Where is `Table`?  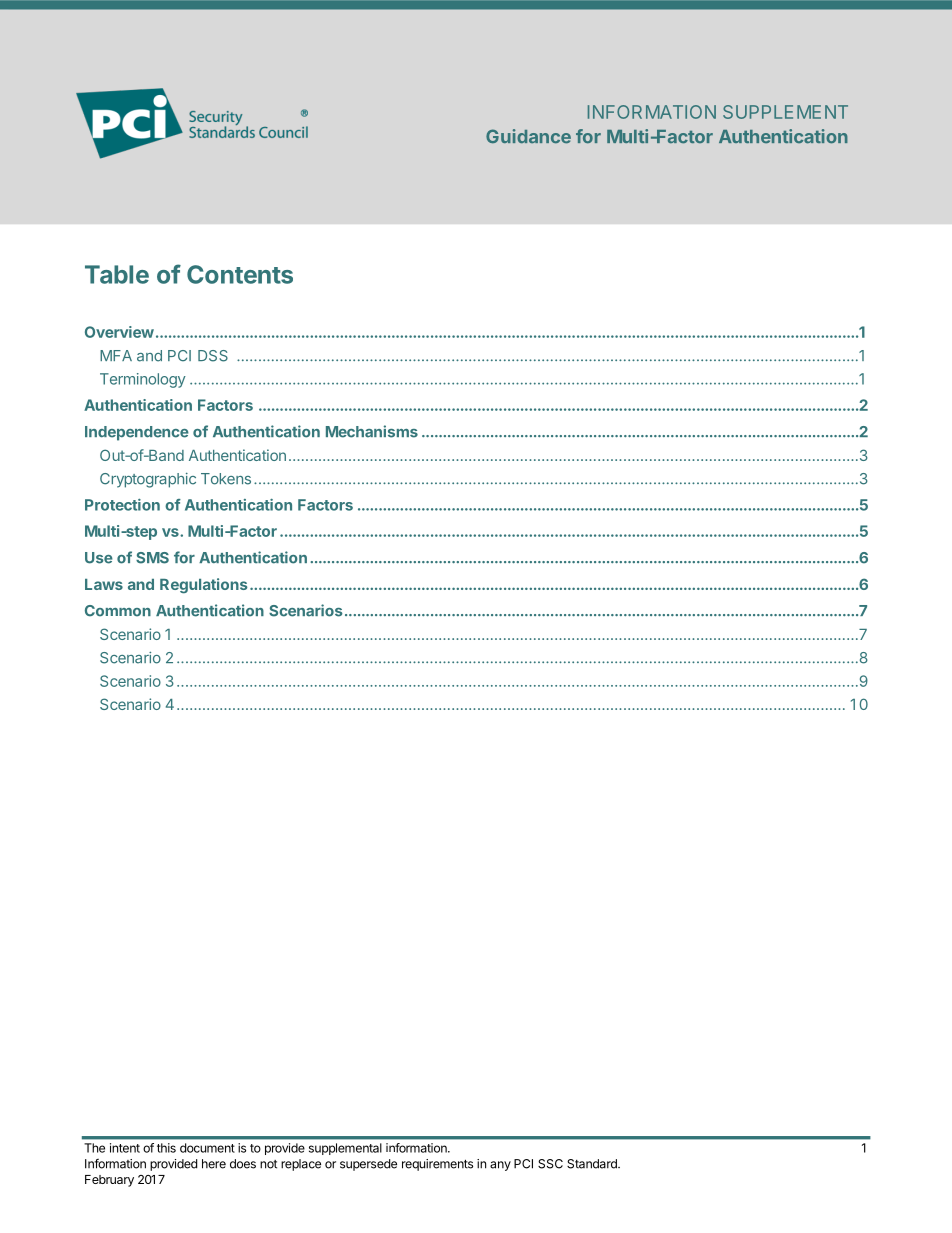 Table is located at coordinates (117, 274).
